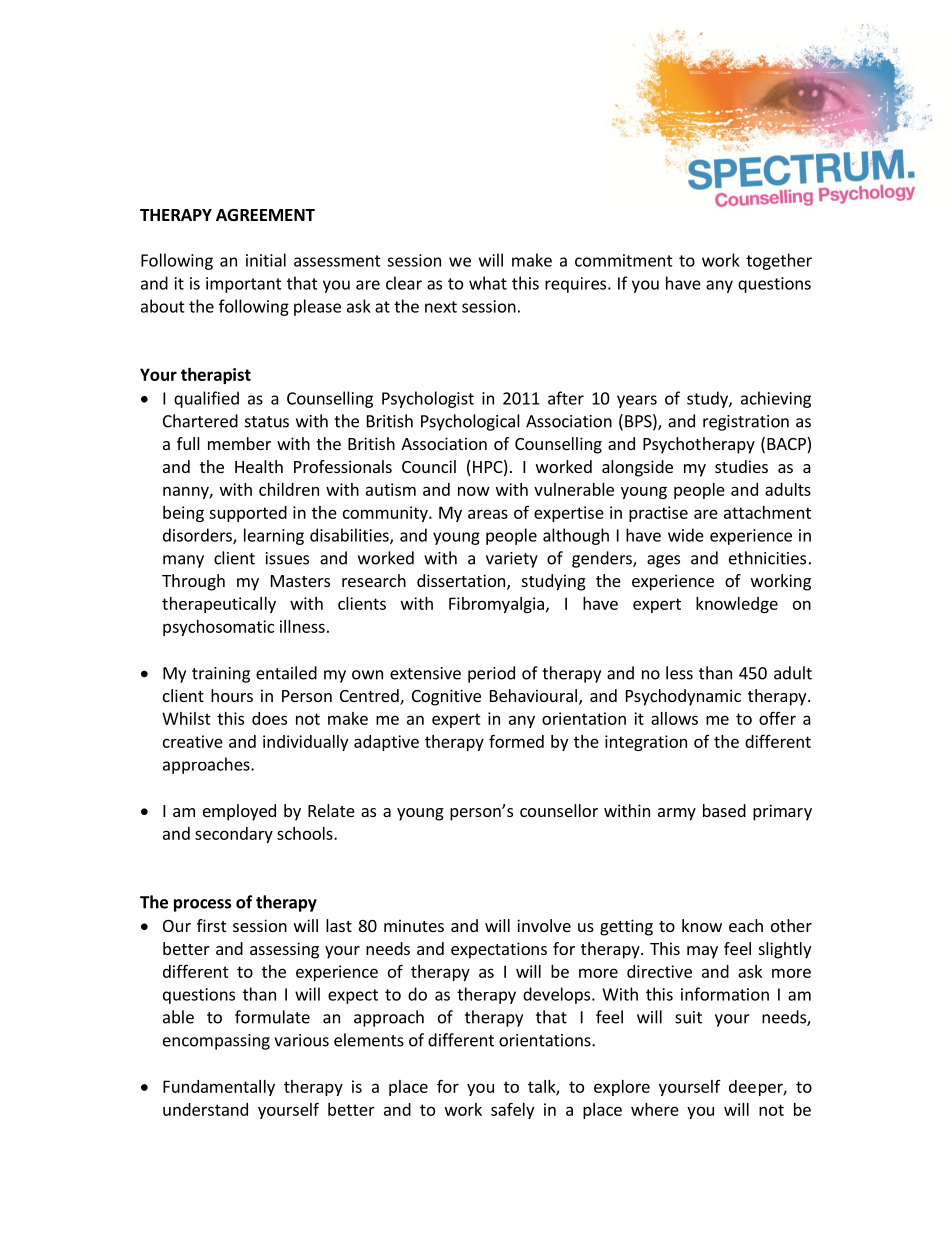  Describe the element at coordinates (239, 812) in the document. I see `employed` at that location.
